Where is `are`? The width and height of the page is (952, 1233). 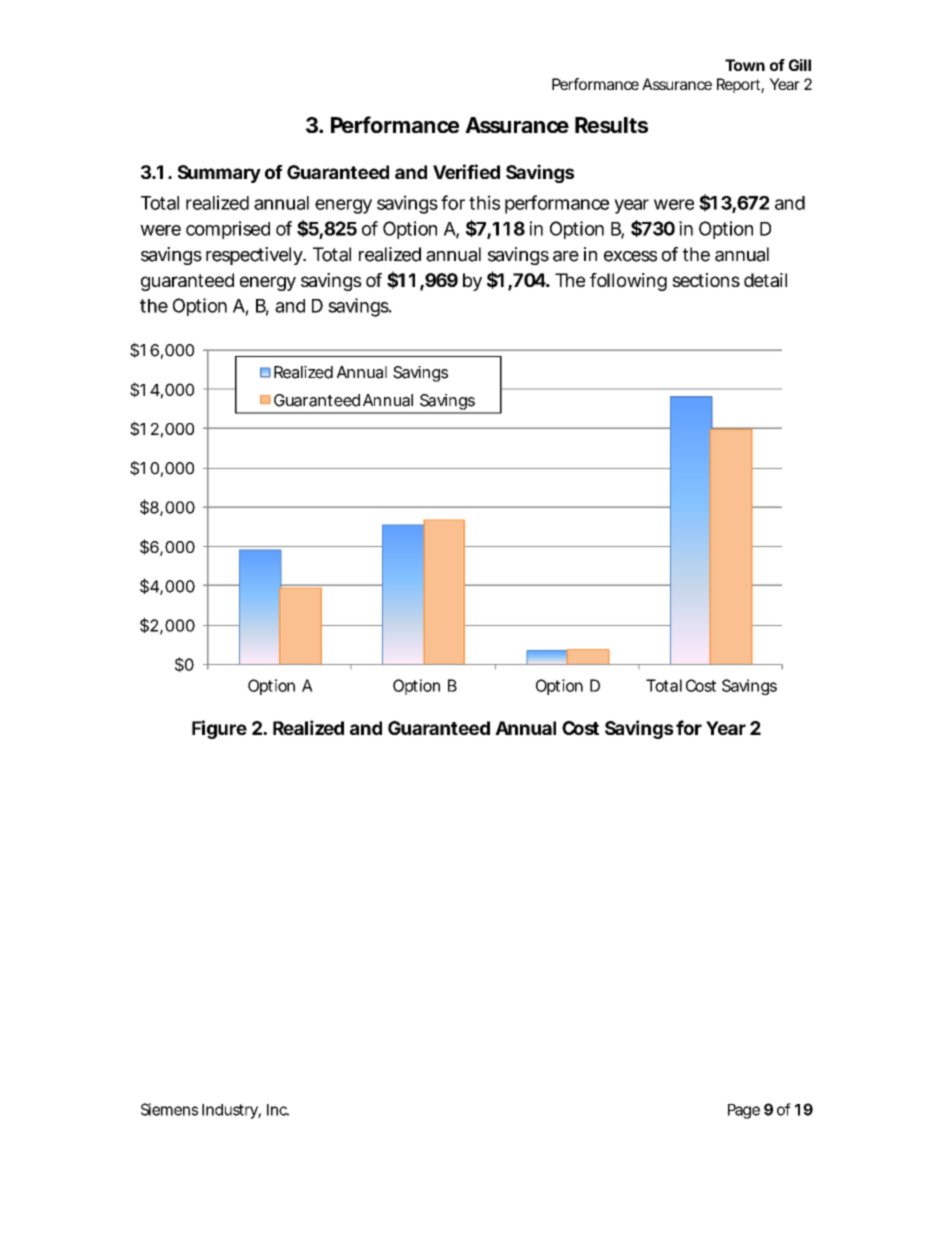 are is located at coordinates (566, 256).
